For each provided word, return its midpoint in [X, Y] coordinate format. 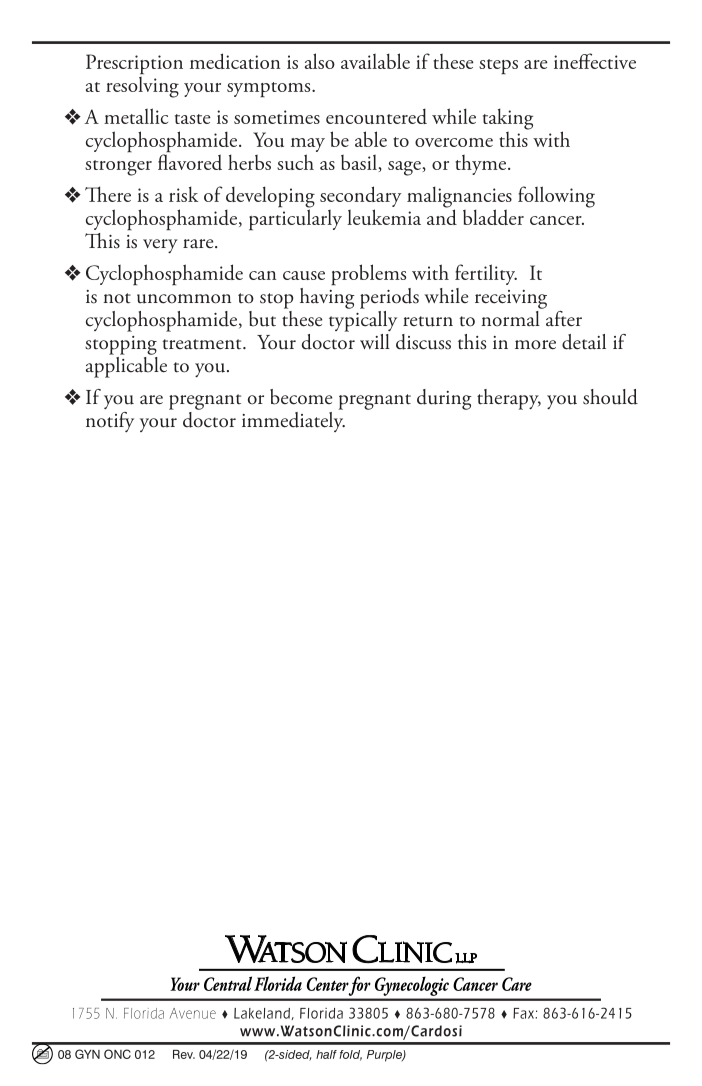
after [564, 318]
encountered [376, 116]
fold [350, 1055]
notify [110, 422]
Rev [184, 1054]
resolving [142, 86]
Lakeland [263, 1014]
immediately [293, 420]
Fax [524, 1013]
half [326, 1054]
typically [363, 320]
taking [508, 119]
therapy [509, 399]
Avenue [193, 1013]
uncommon [184, 299]
